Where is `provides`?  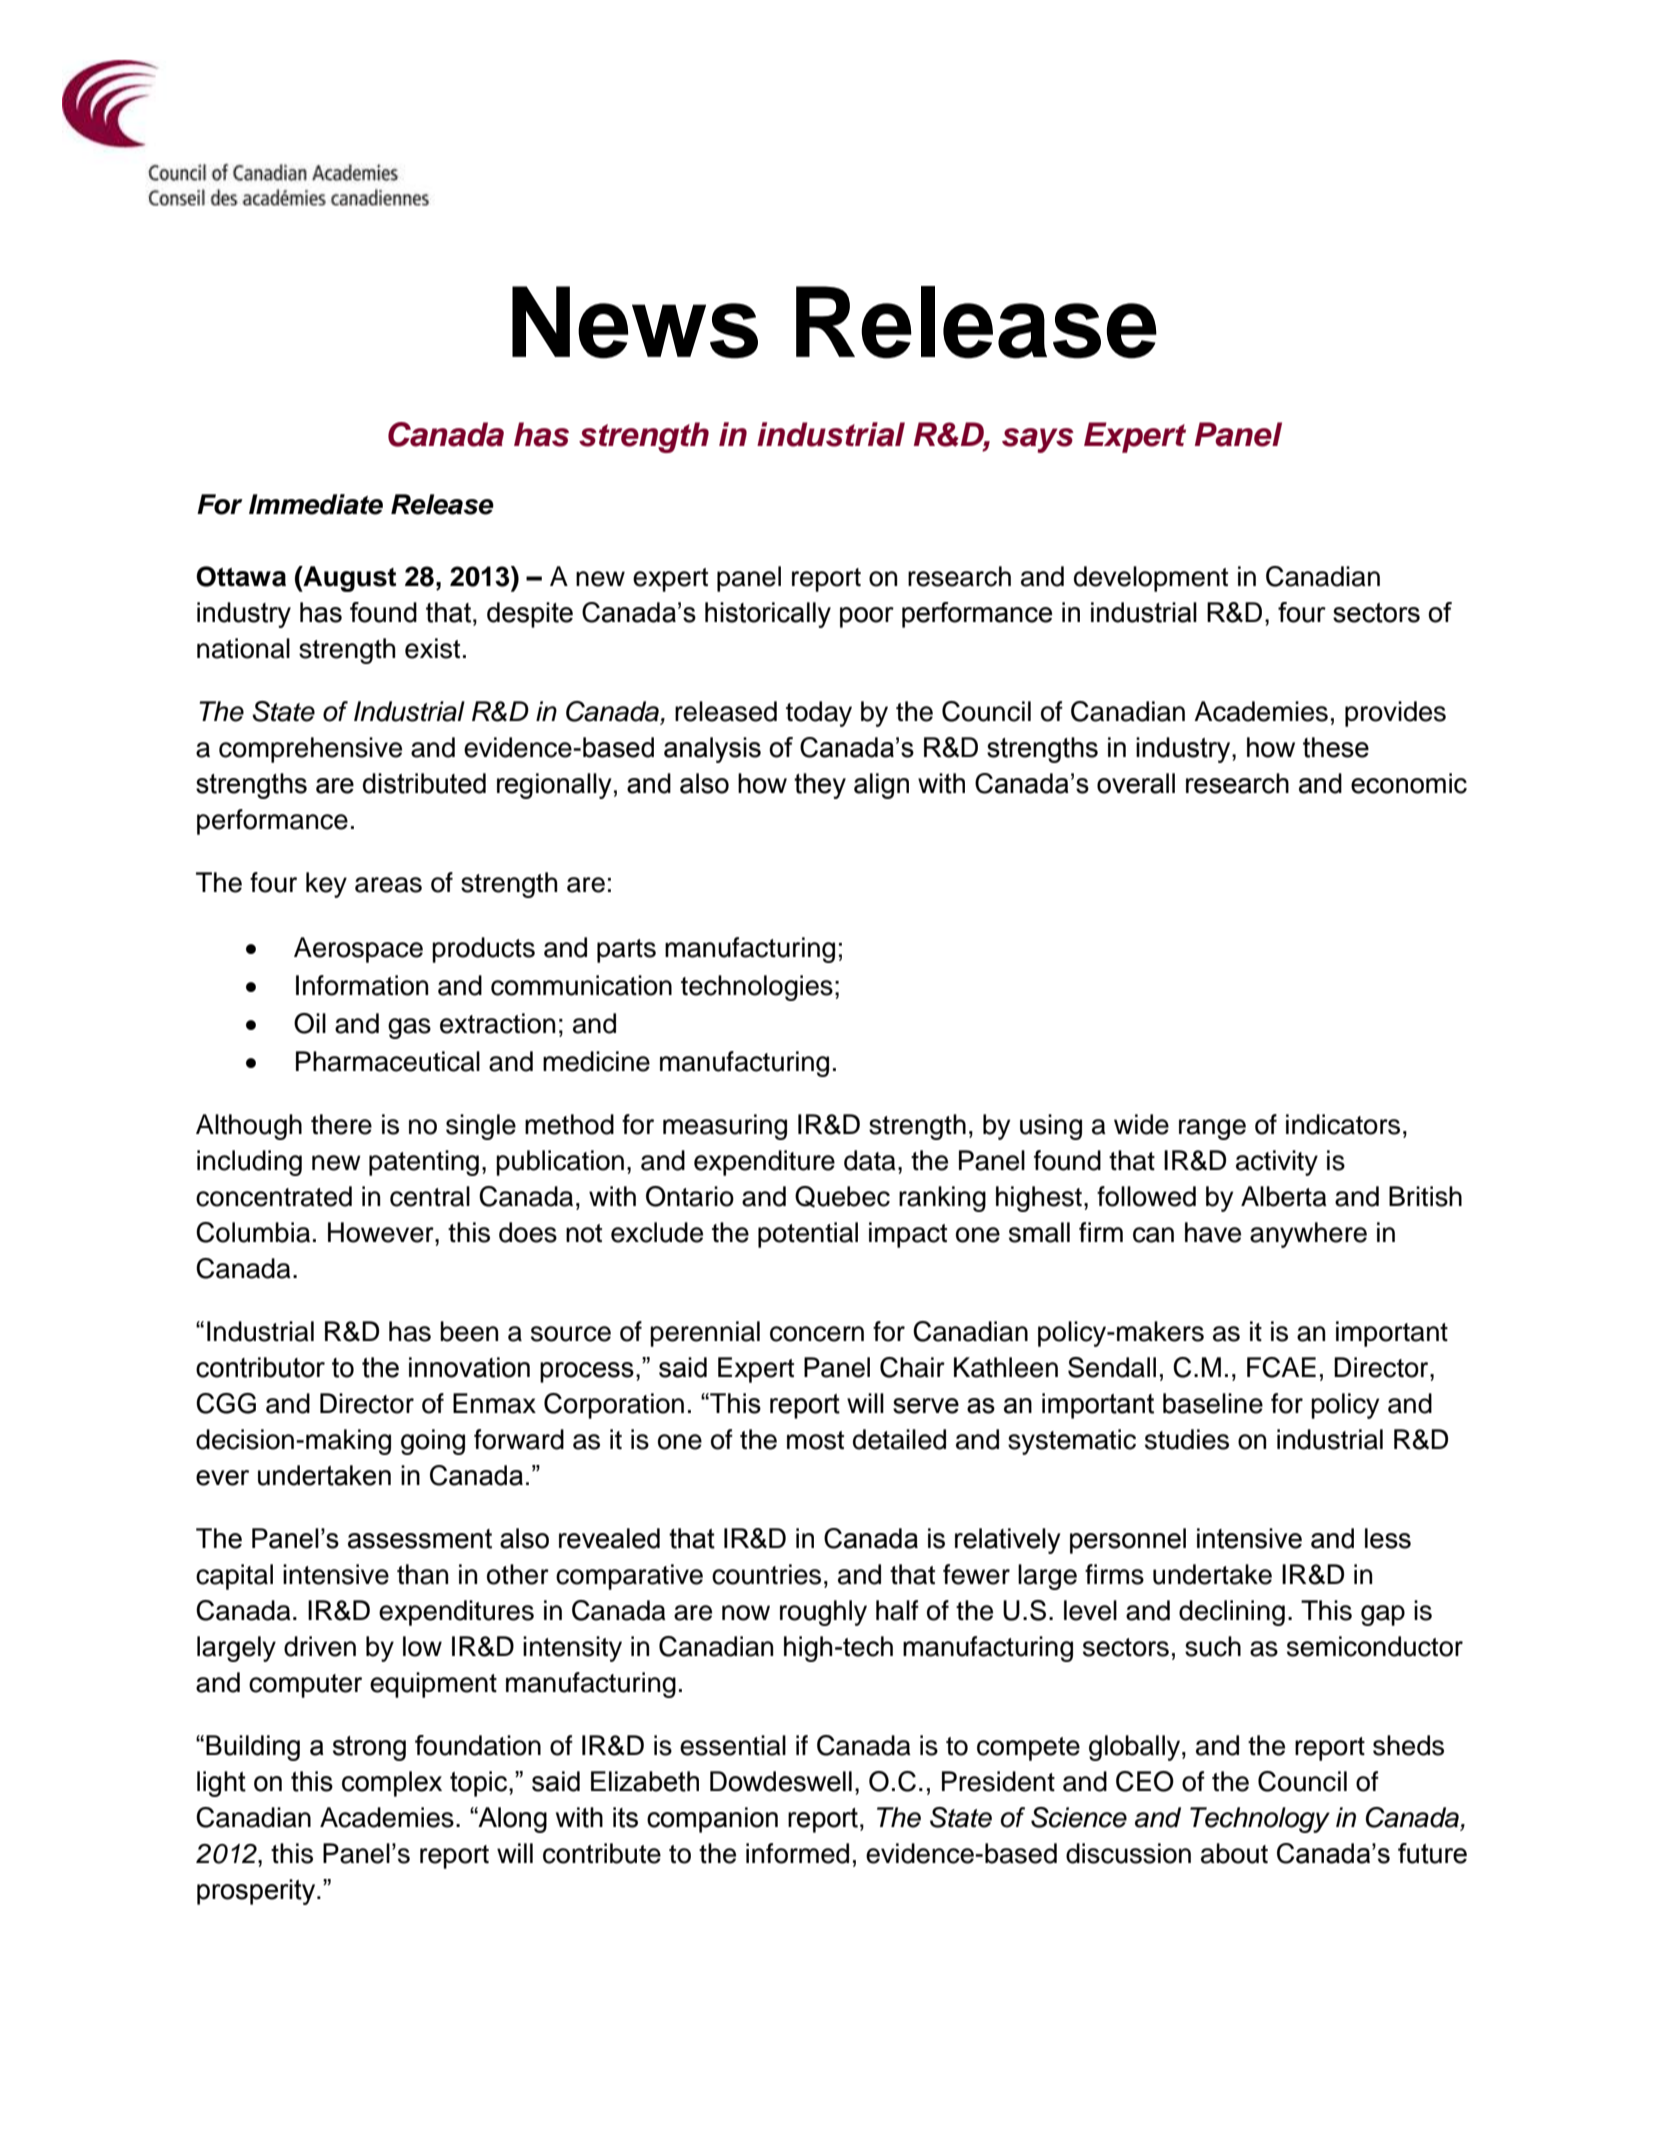 provides is located at coordinates (1395, 714).
